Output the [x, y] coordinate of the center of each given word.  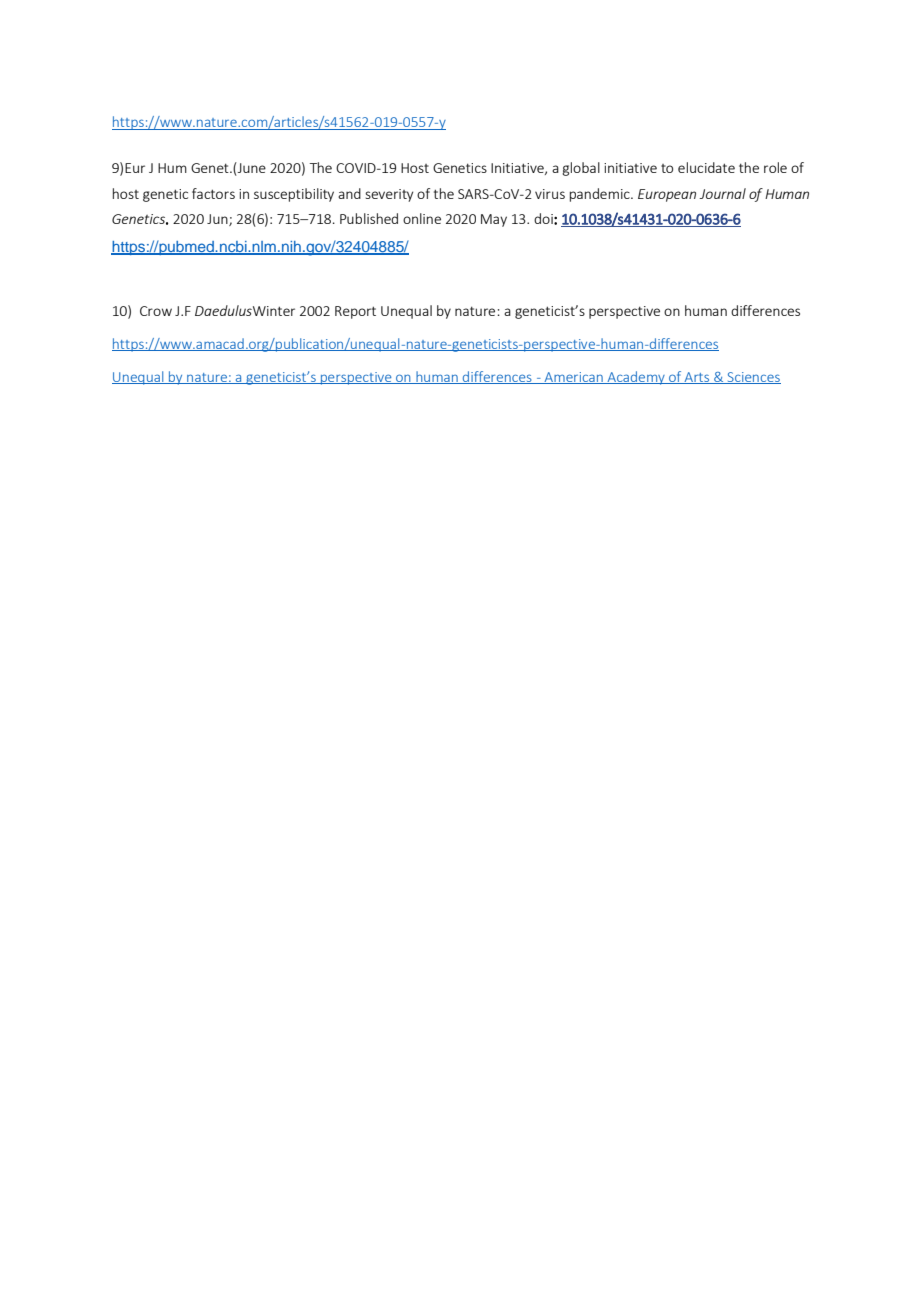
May [494, 220]
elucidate [706, 167]
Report [355, 312]
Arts [697, 378]
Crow [156, 311]
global [581, 169]
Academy [636, 378]
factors [213, 193]
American [573, 378]
